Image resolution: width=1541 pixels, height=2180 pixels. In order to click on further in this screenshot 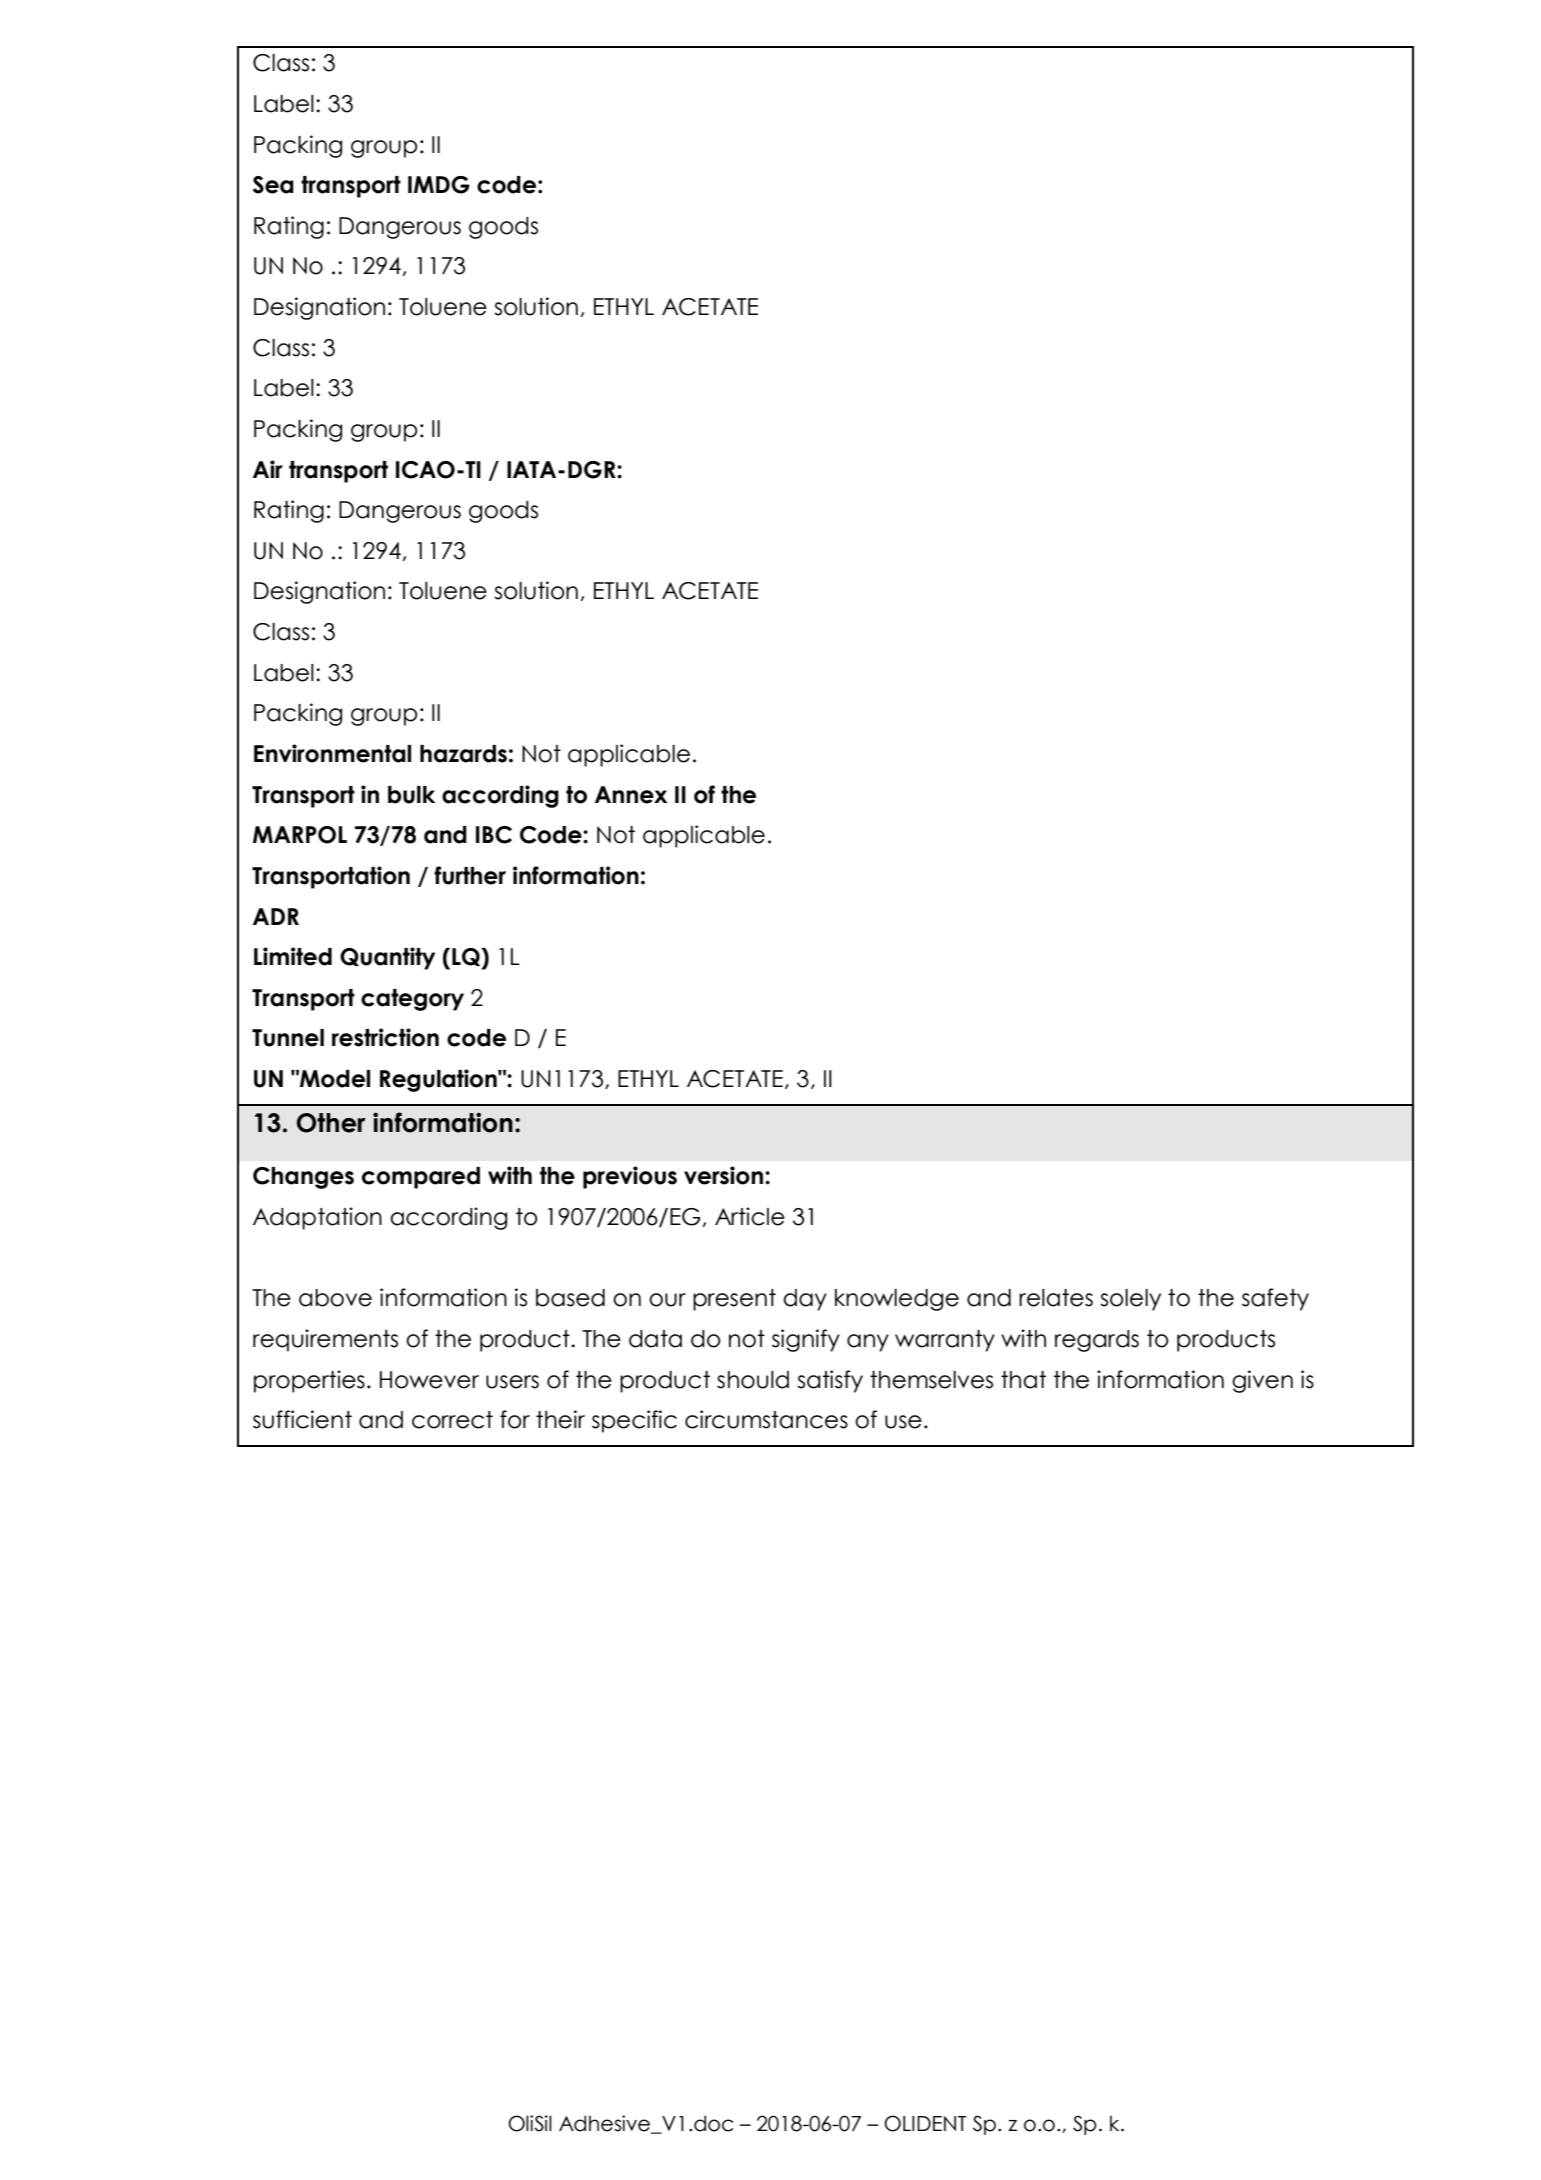, I will do `click(470, 875)`.
